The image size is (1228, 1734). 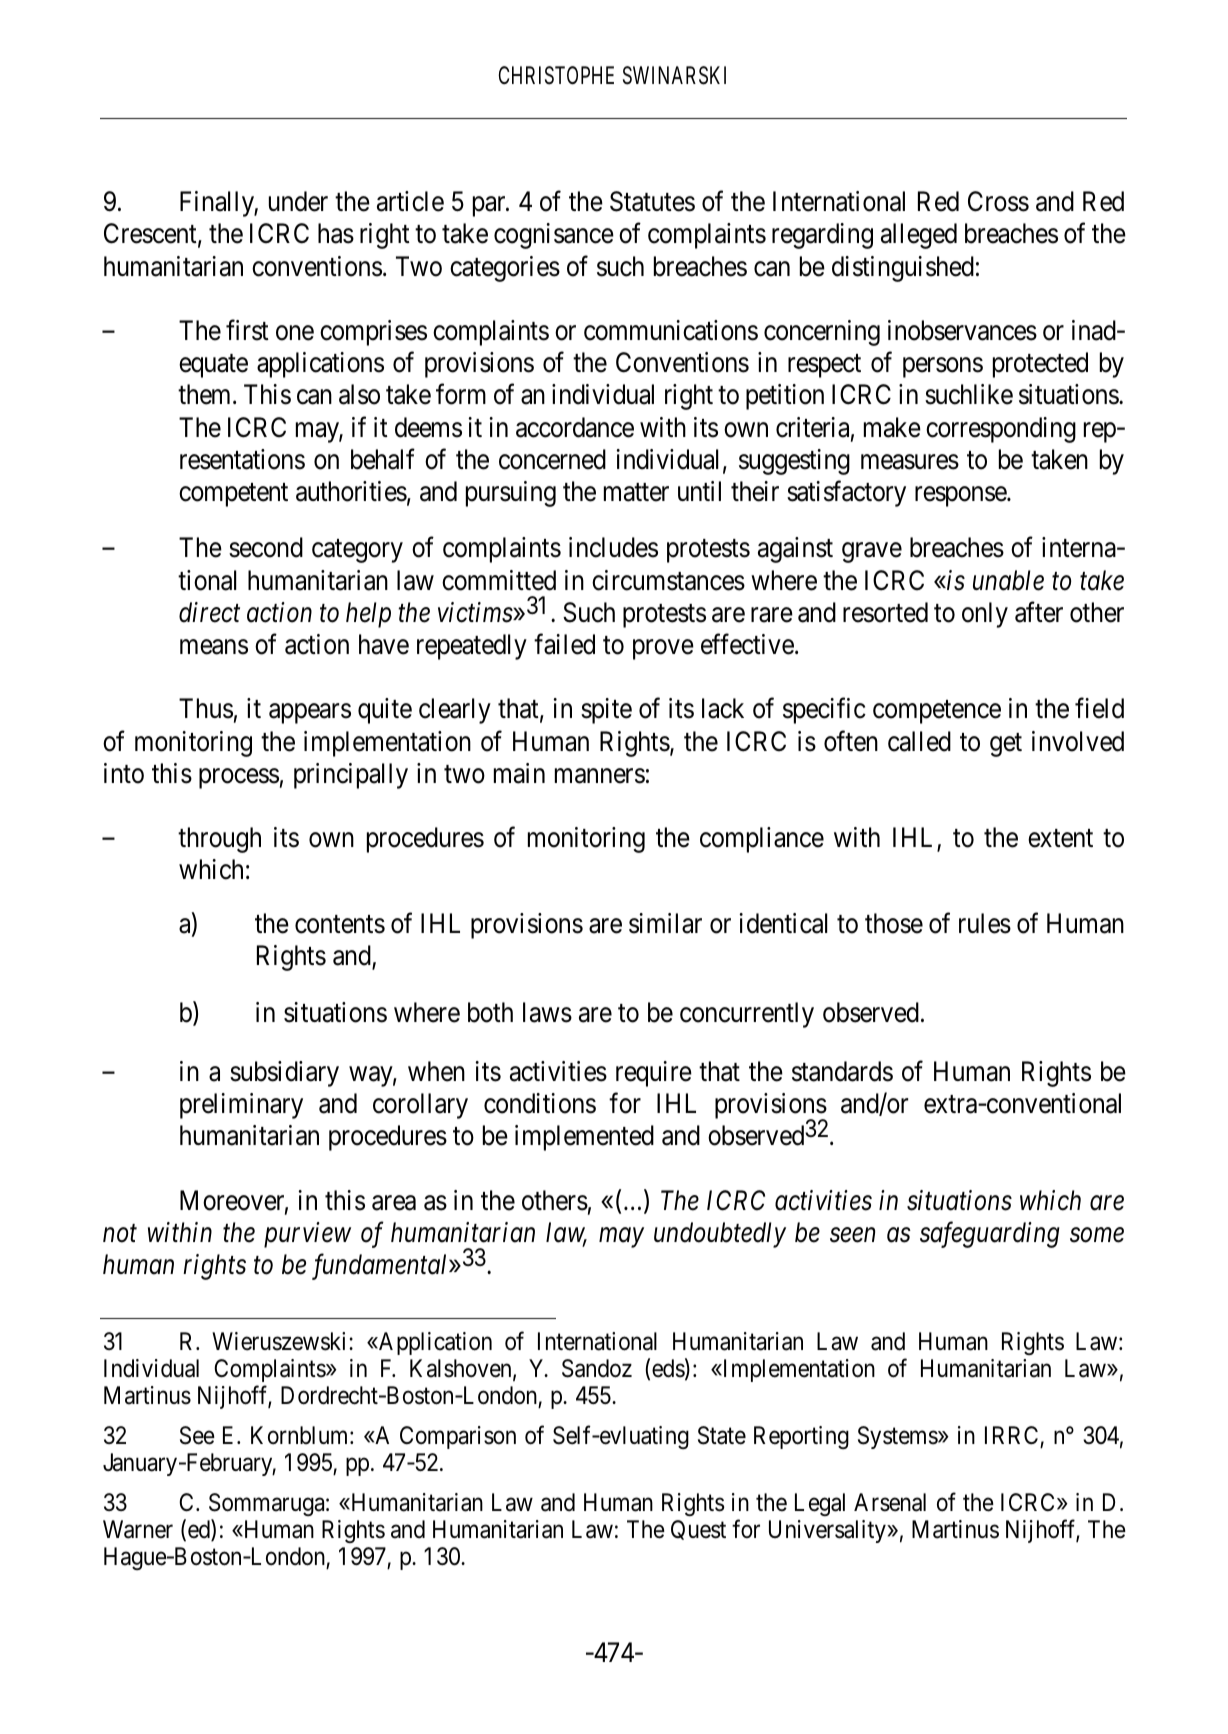 I want to click on under, so click(x=298, y=201).
